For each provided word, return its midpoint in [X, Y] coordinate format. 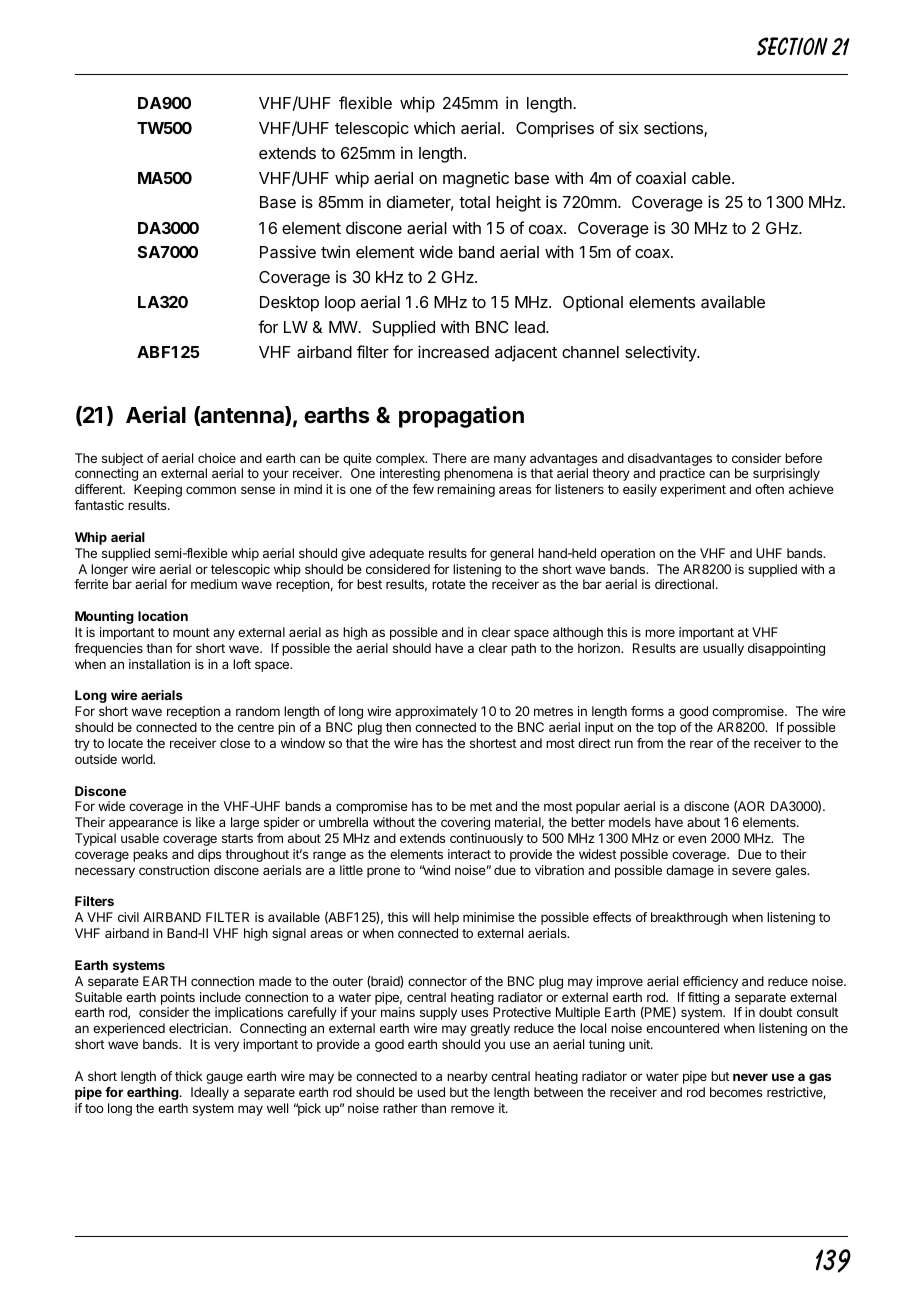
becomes [736, 1092]
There [449, 458]
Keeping [158, 490]
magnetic [476, 179]
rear [701, 744]
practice [682, 474]
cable [712, 178]
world [137, 759]
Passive [288, 251]
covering [465, 823]
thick [189, 1076]
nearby [467, 1077]
